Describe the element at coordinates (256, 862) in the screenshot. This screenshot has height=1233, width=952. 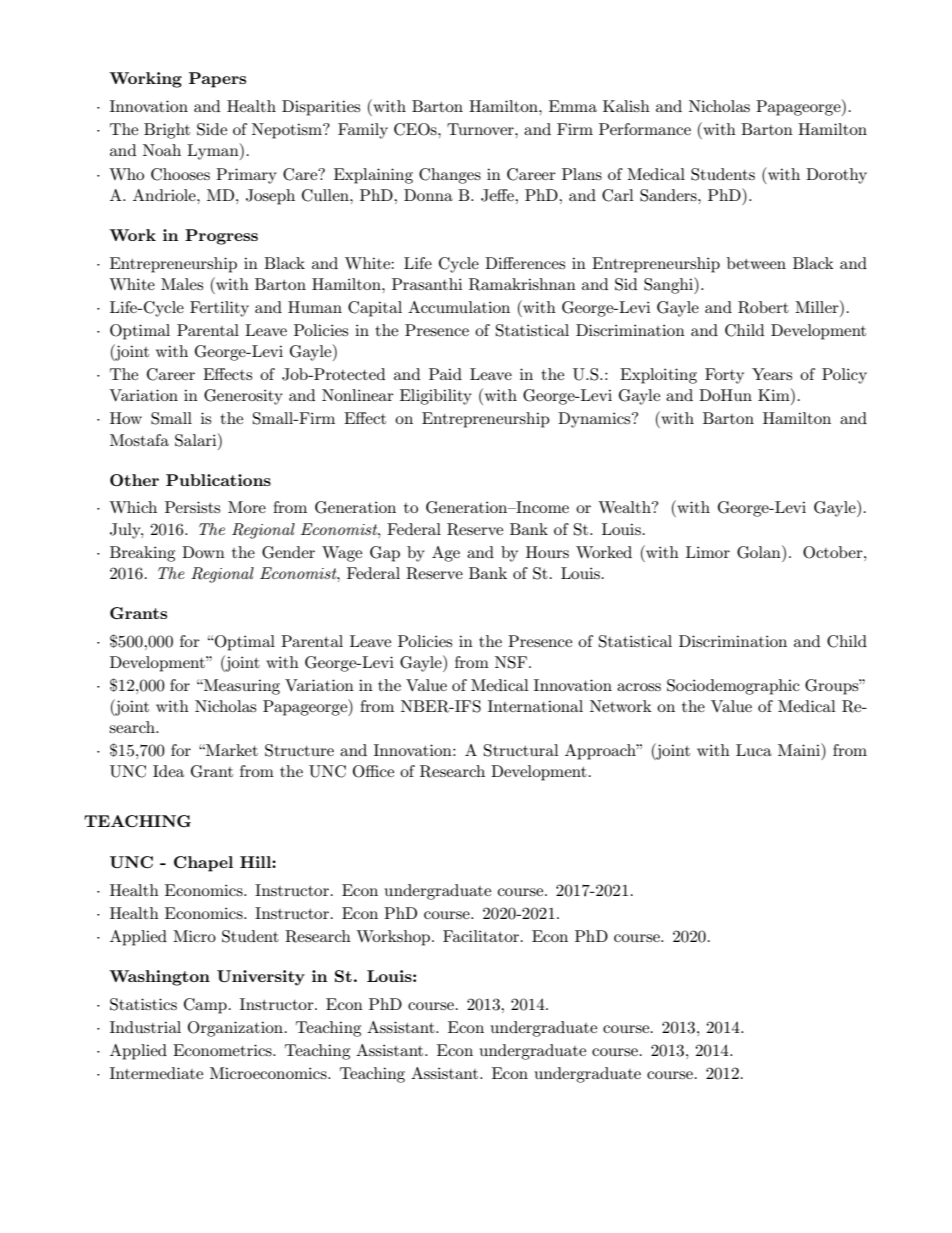
I see `Hill` at that location.
